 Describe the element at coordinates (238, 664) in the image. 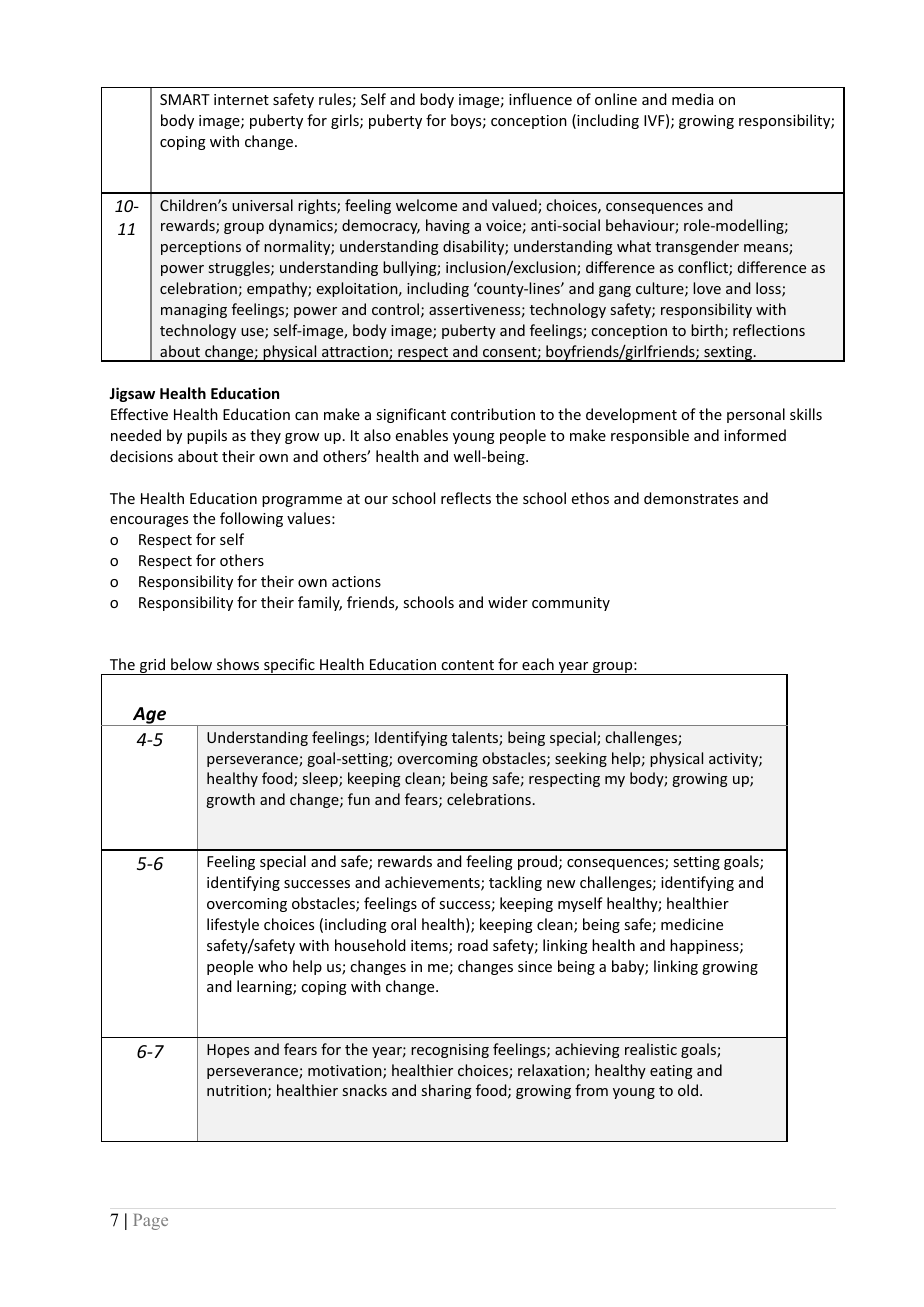

I see `shows` at that location.
